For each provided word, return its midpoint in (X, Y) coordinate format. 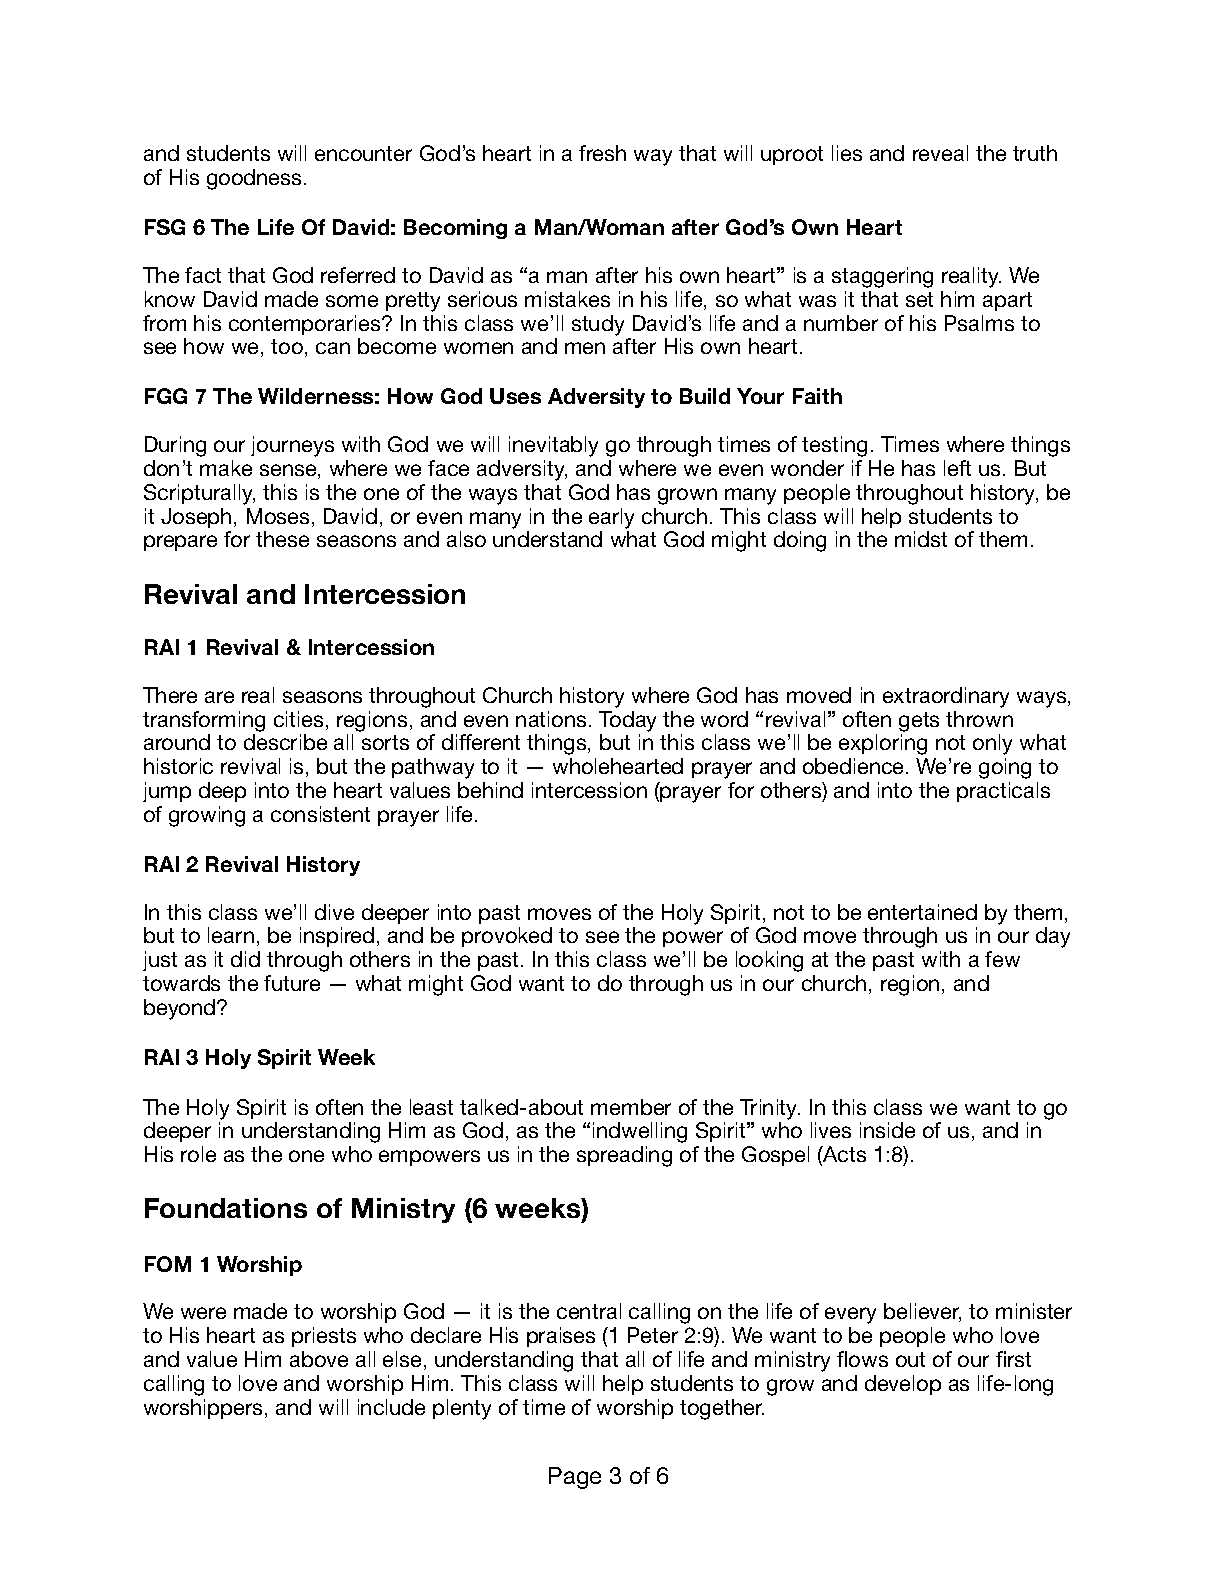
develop (903, 1385)
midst (921, 539)
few (1002, 959)
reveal (940, 153)
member (631, 1107)
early (611, 518)
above (319, 1359)
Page (575, 1478)
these (282, 539)
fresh (602, 153)
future (292, 983)
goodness (254, 179)
